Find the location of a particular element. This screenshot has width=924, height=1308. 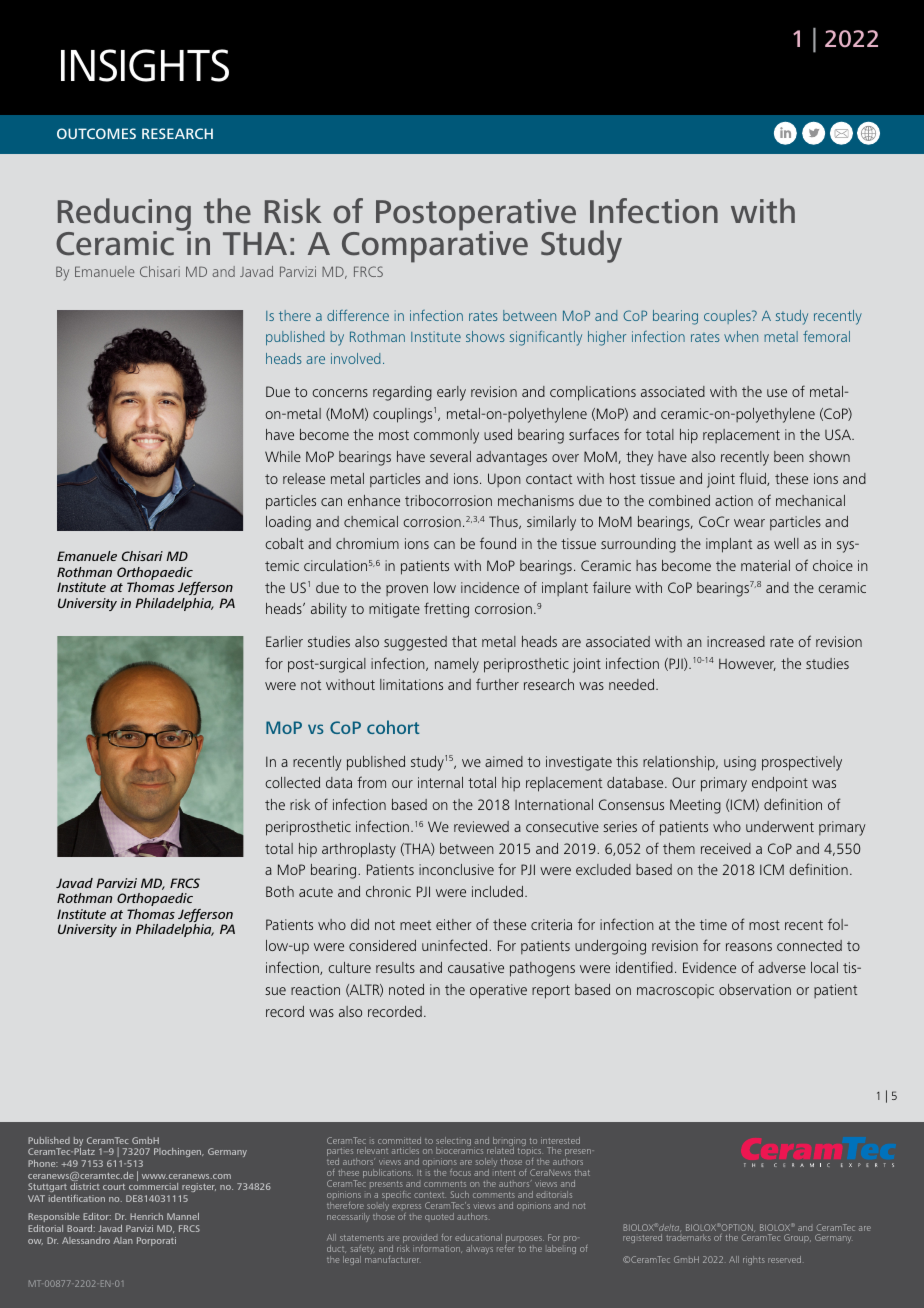

INSIGHTS is located at coordinates (145, 65).
